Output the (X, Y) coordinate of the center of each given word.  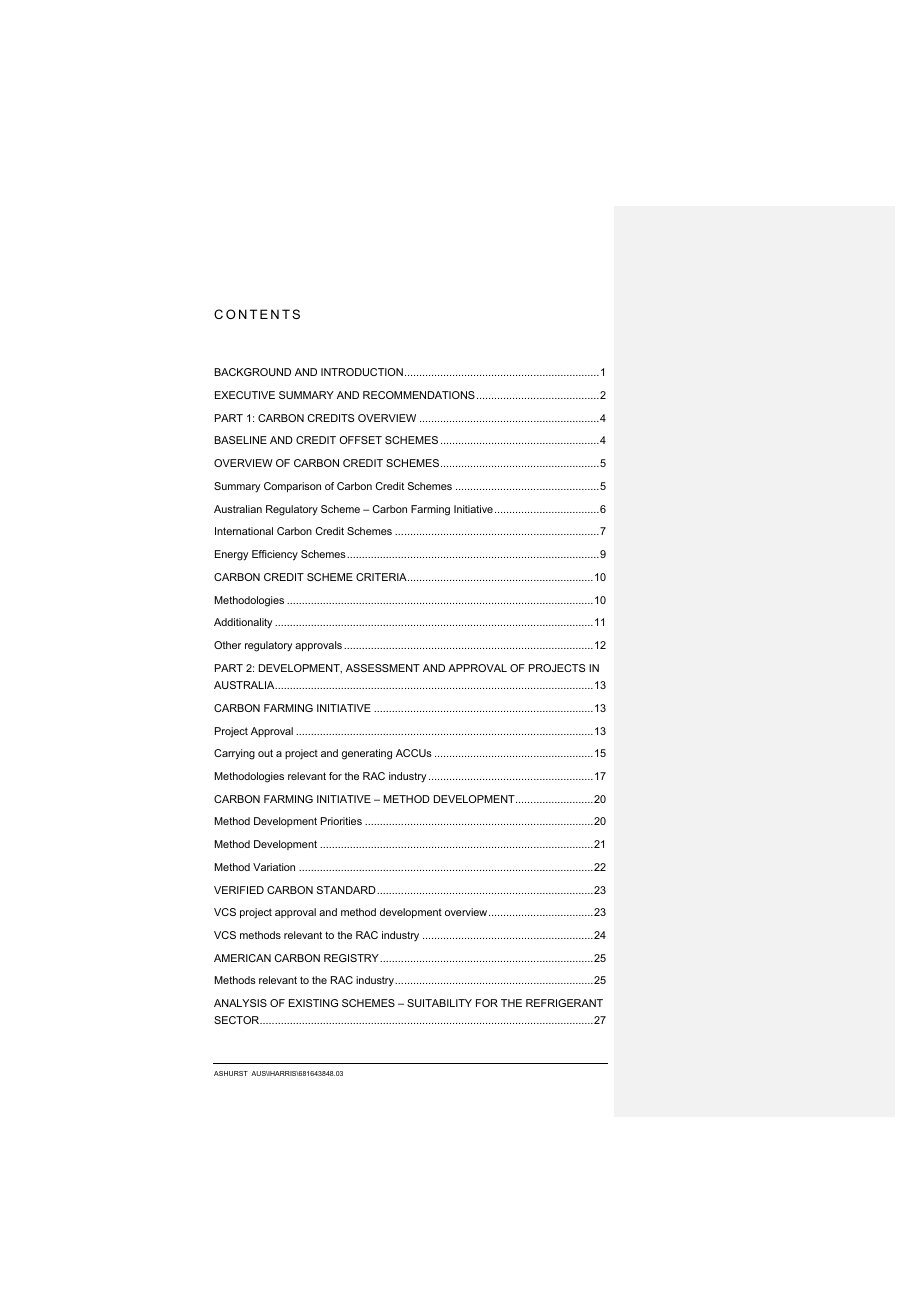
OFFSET (361, 440)
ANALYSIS (240, 1003)
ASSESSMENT (383, 668)
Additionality (243, 623)
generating (367, 754)
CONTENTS (257, 314)
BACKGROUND (253, 372)
